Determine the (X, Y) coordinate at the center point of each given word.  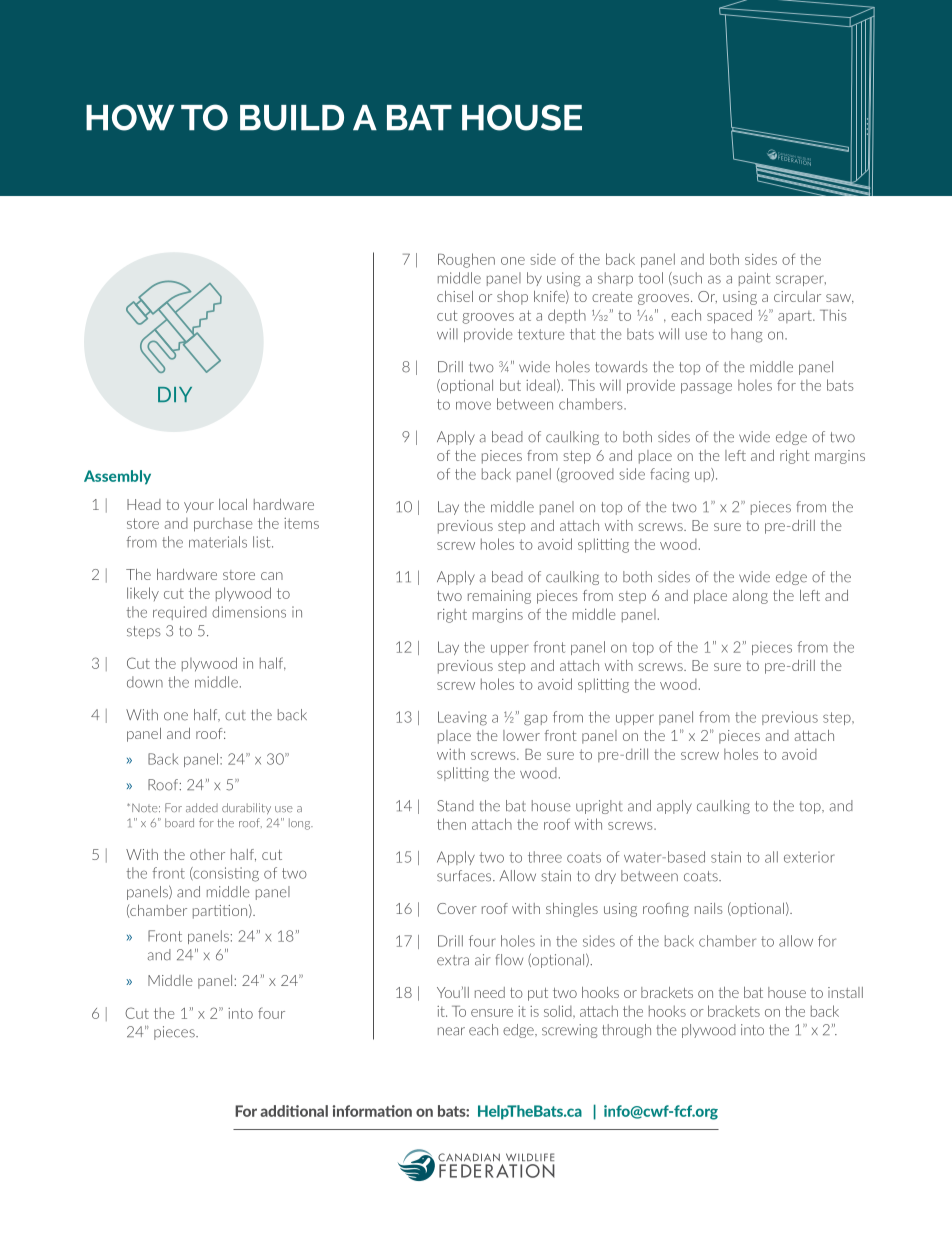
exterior (809, 857)
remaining (499, 597)
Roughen (466, 260)
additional (294, 1111)
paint (754, 279)
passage (706, 388)
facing (669, 475)
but (510, 385)
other (207, 854)
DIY (175, 394)
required (180, 613)
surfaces (465, 876)
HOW (130, 117)
